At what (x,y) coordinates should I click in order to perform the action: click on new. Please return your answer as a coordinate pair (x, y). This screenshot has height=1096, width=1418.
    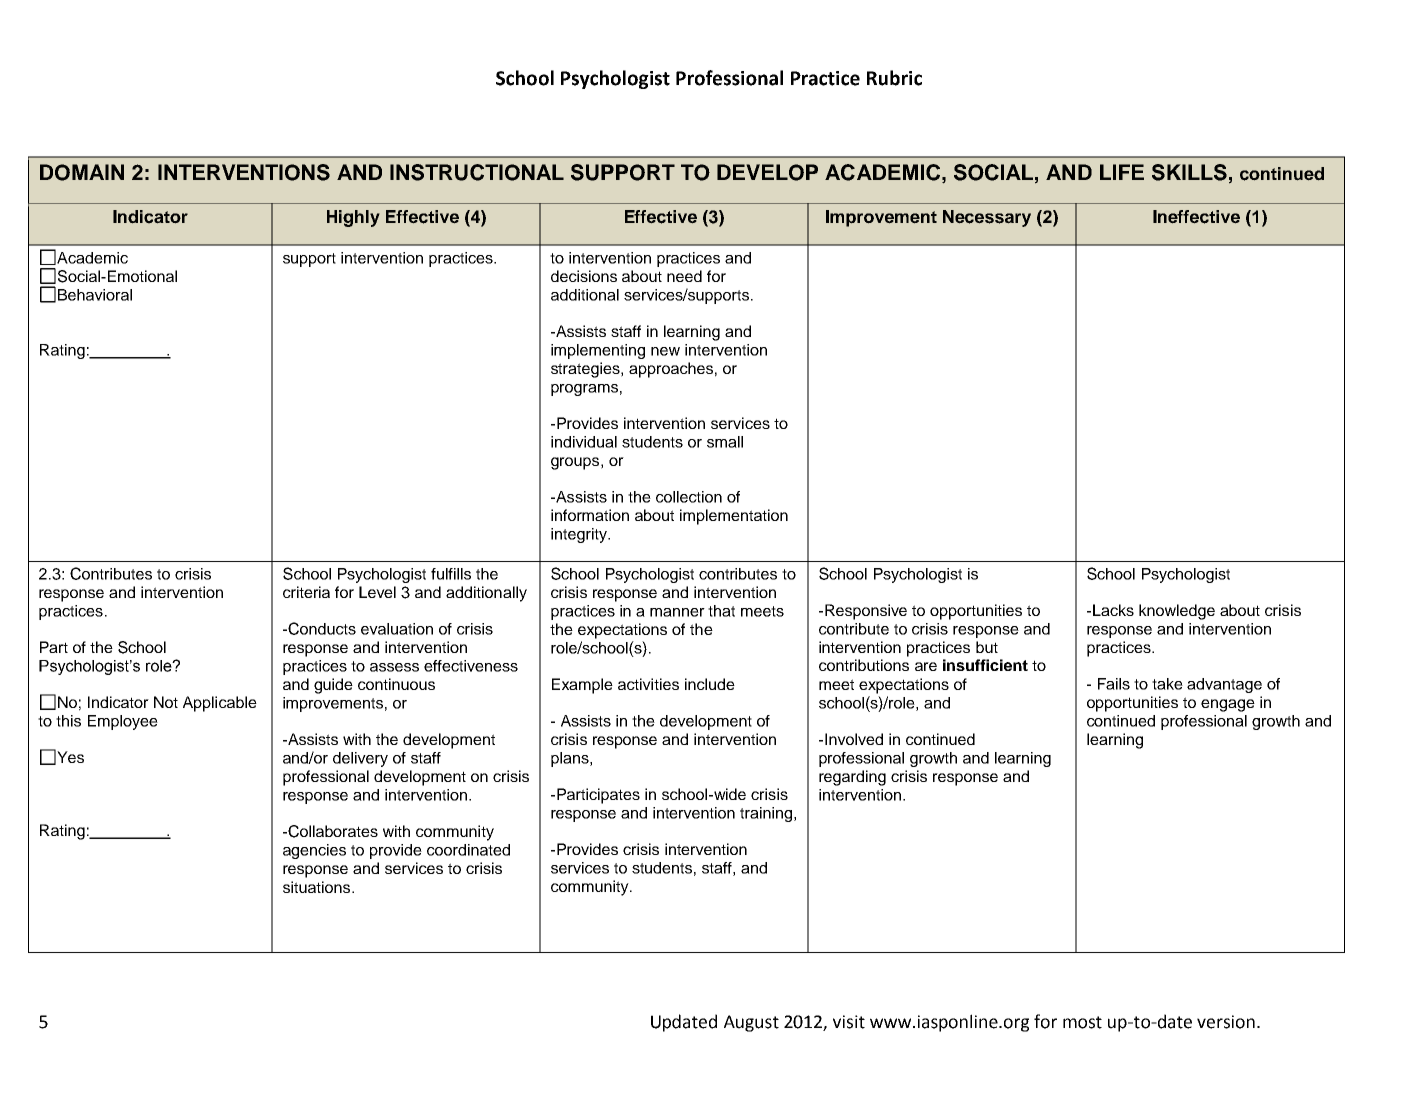
    Looking at the image, I should click on (665, 351).
